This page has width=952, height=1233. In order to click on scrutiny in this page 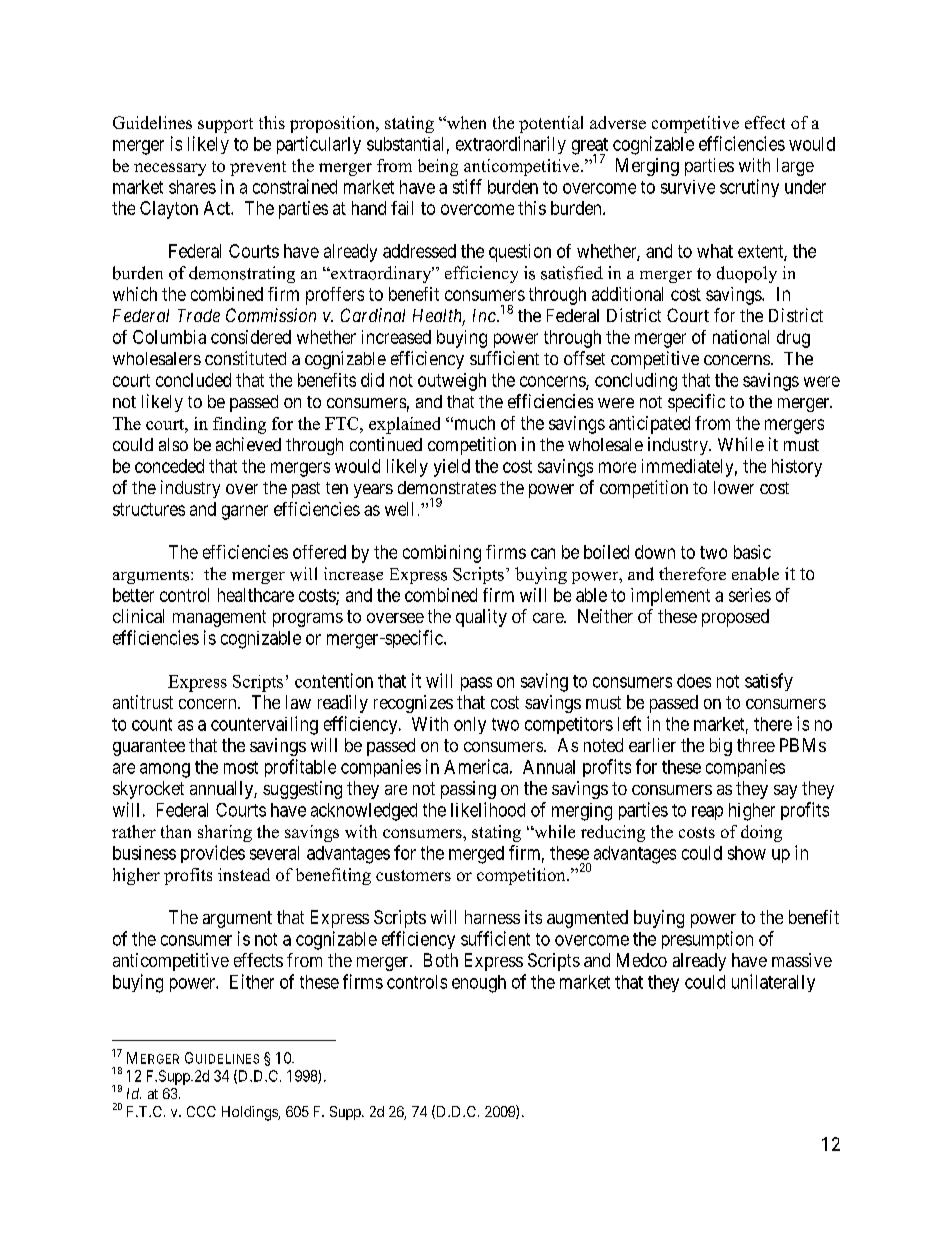, I will do `click(749, 188)`.
